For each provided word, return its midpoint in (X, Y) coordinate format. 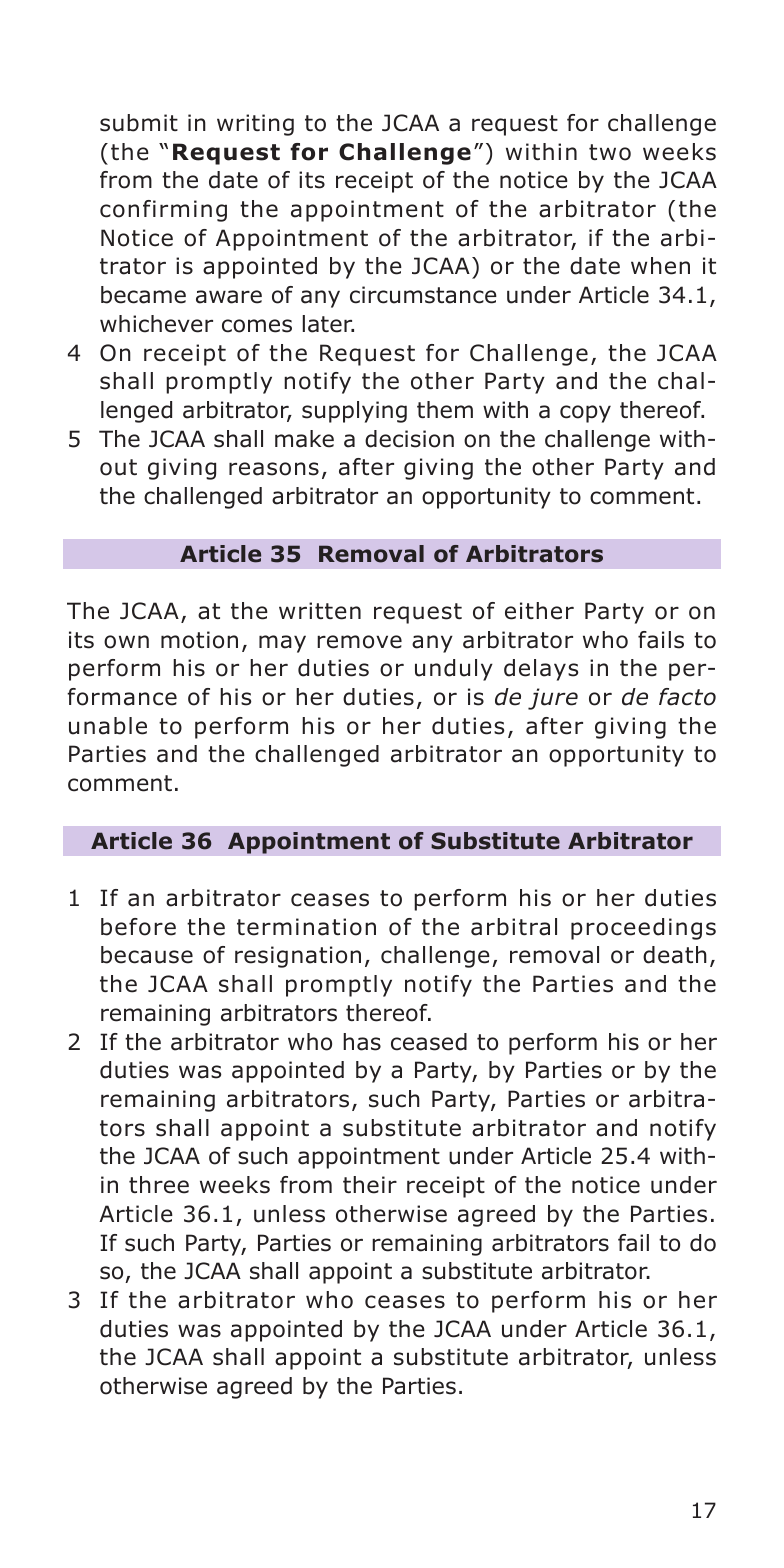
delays (541, 670)
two (610, 152)
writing (255, 125)
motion (199, 640)
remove (359, 642)
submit (139, 123)
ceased (429, 1042)
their (370, 1185)
